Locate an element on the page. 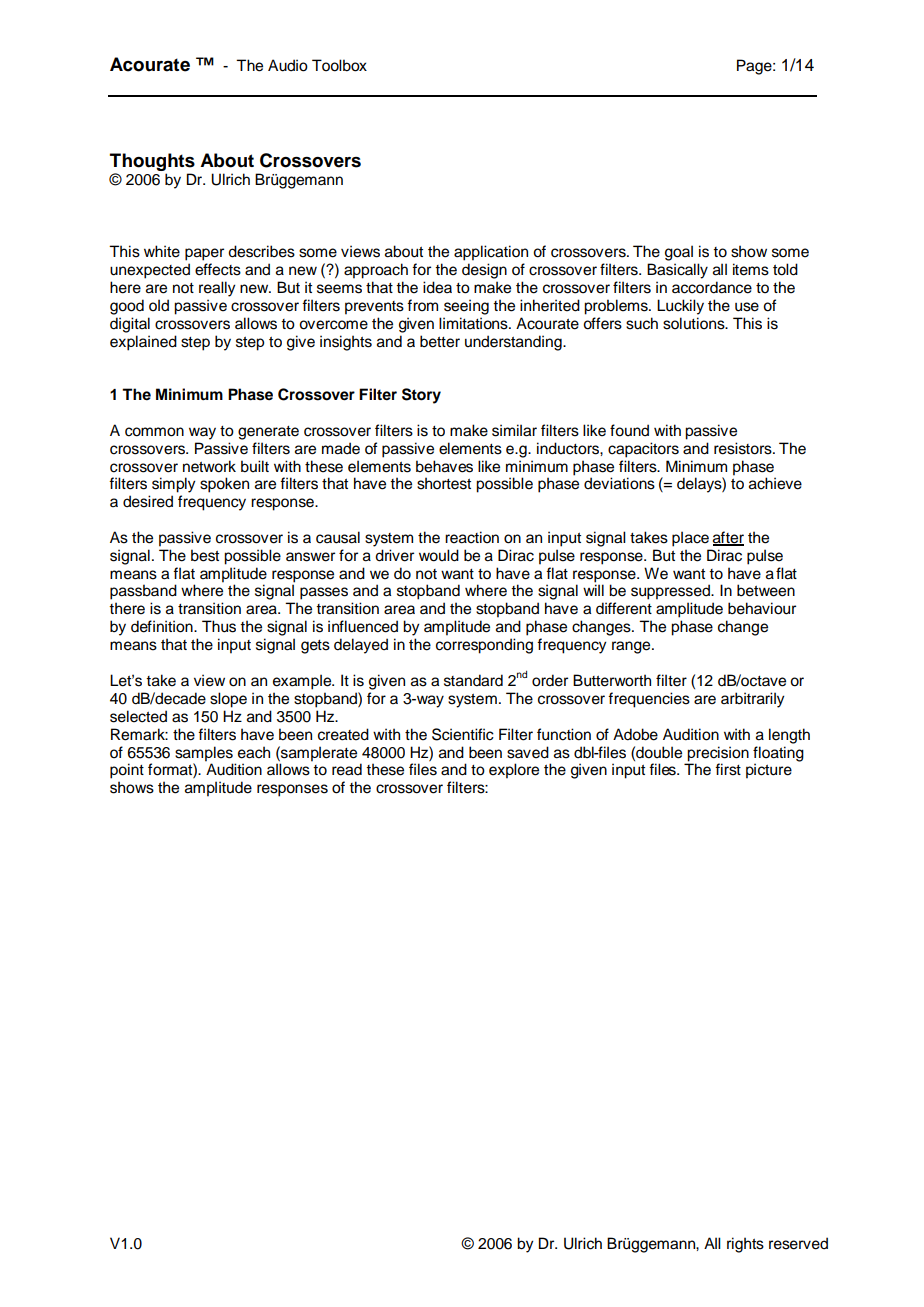 The height and width of the document is (1307, 924). first is located at coordinates (728, 769).
